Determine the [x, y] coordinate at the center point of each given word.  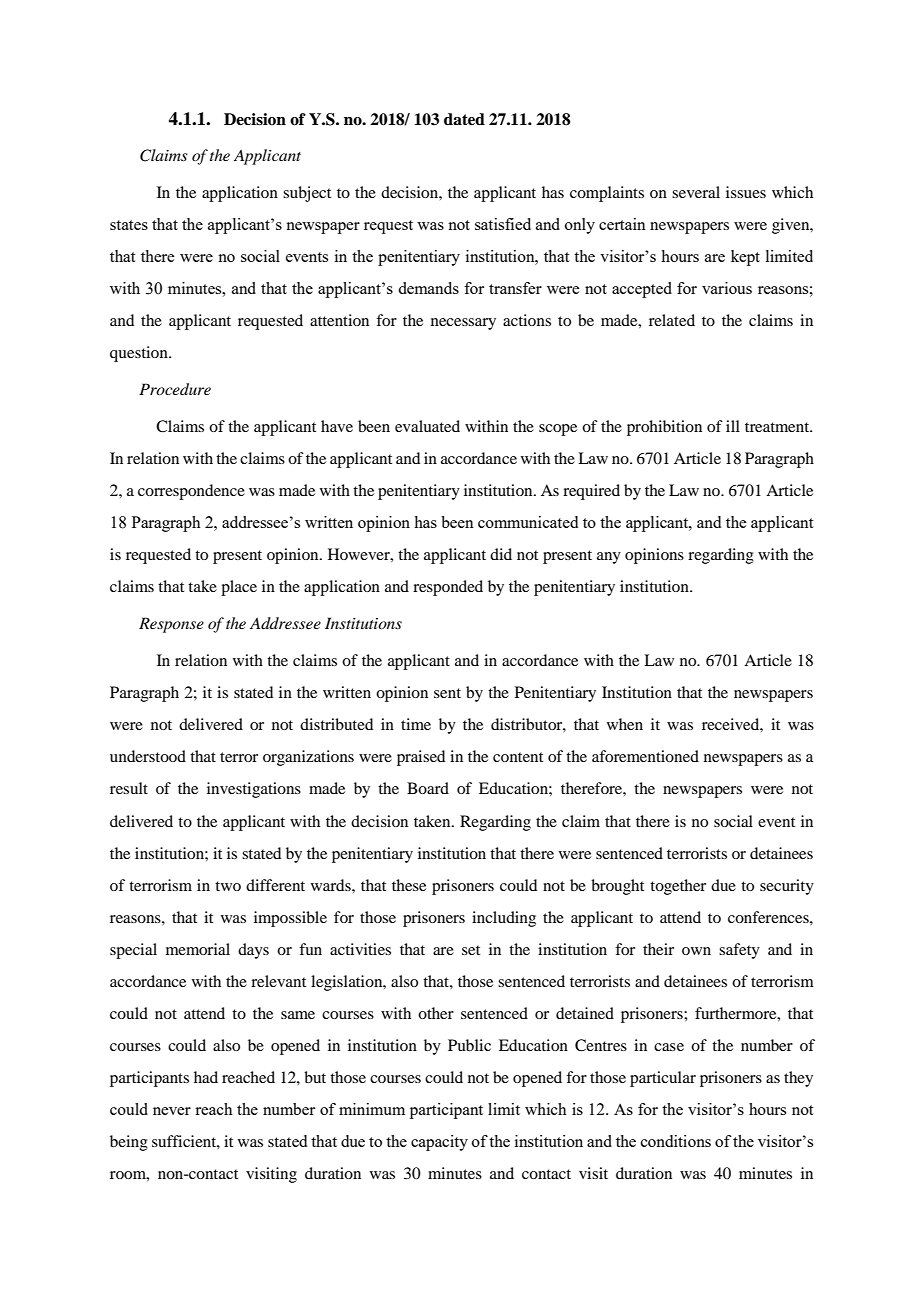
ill [733, 426]
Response [171, 625]
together [678, 887]
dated [464, 119]
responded [448, 588]
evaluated [427, 426]
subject [307, 194]
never [172, 1111]
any [609, 558]
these [409, 885]
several [696, 192]
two [228, 886]
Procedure [175, 389]
